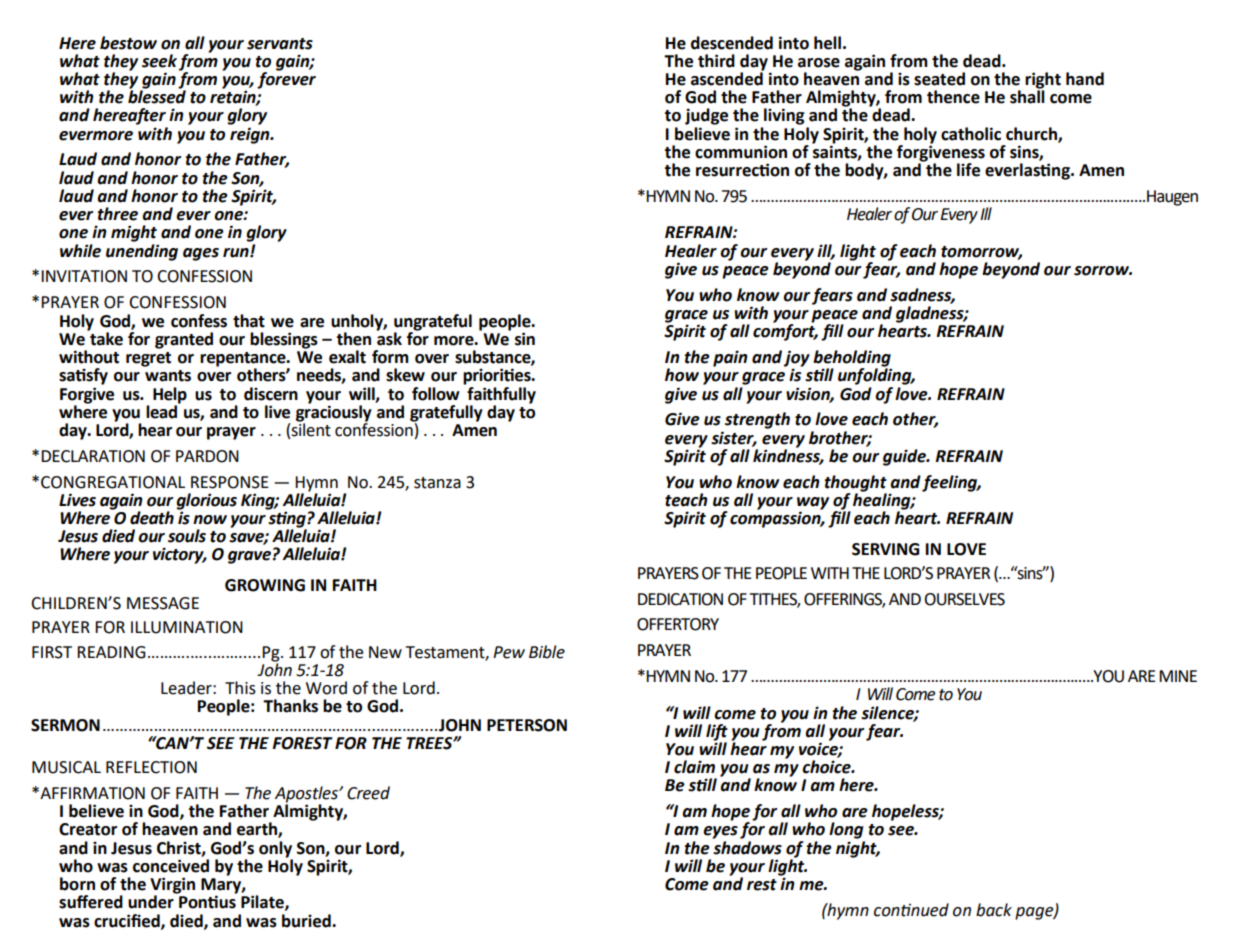  What do you see at coordinates (747, 846) in the screenshot?
I see `shadows` at bounding box center [747, 846].
